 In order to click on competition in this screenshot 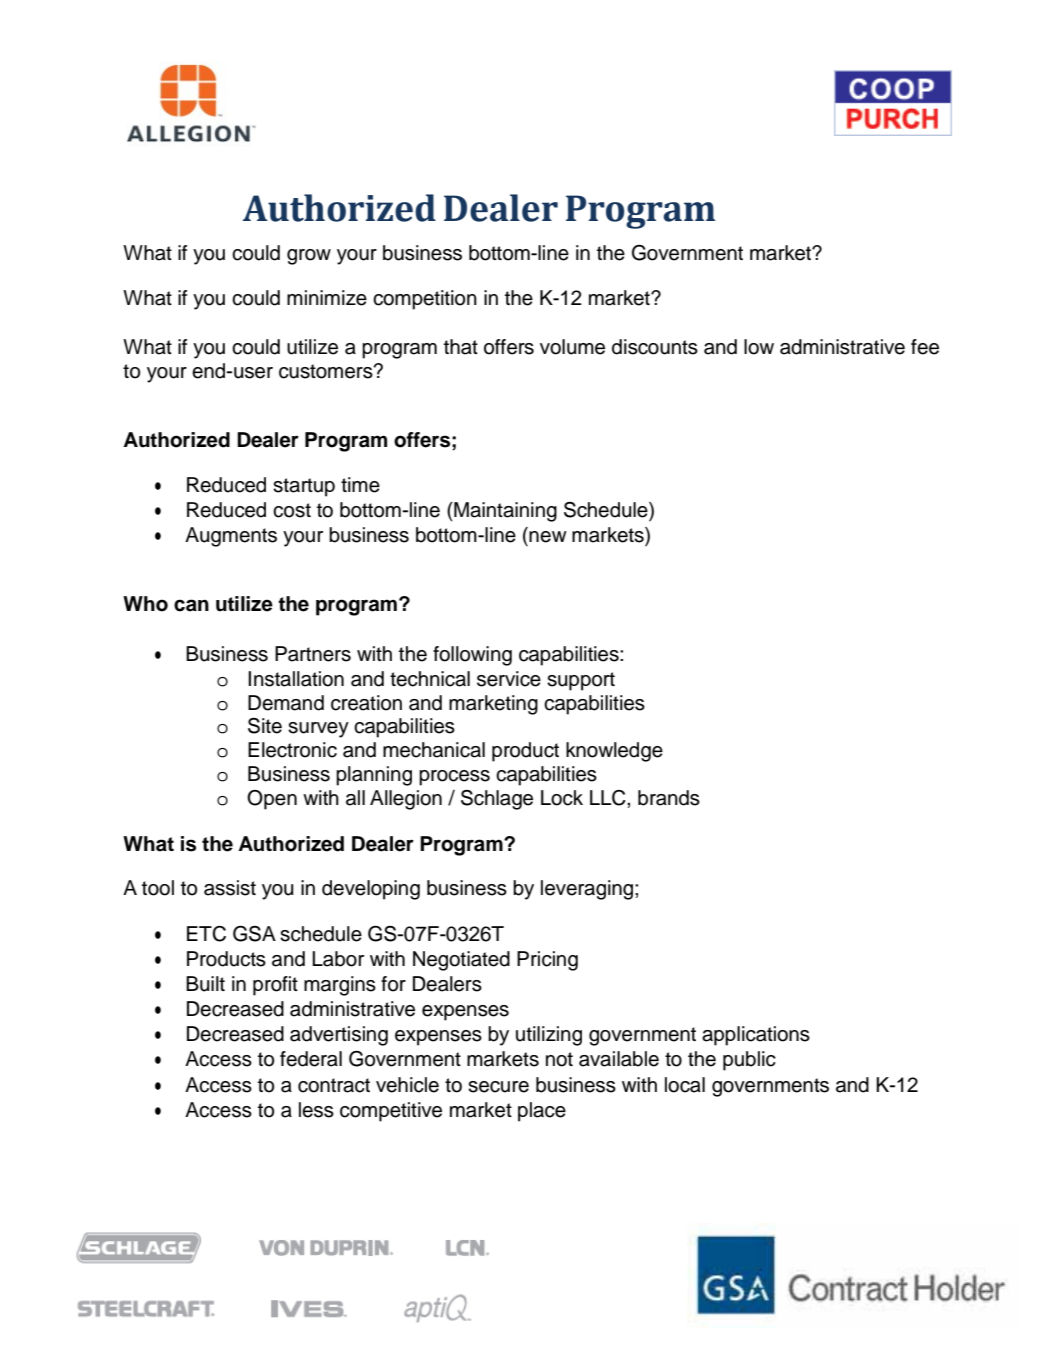, I will do `click(425, 300)`.
